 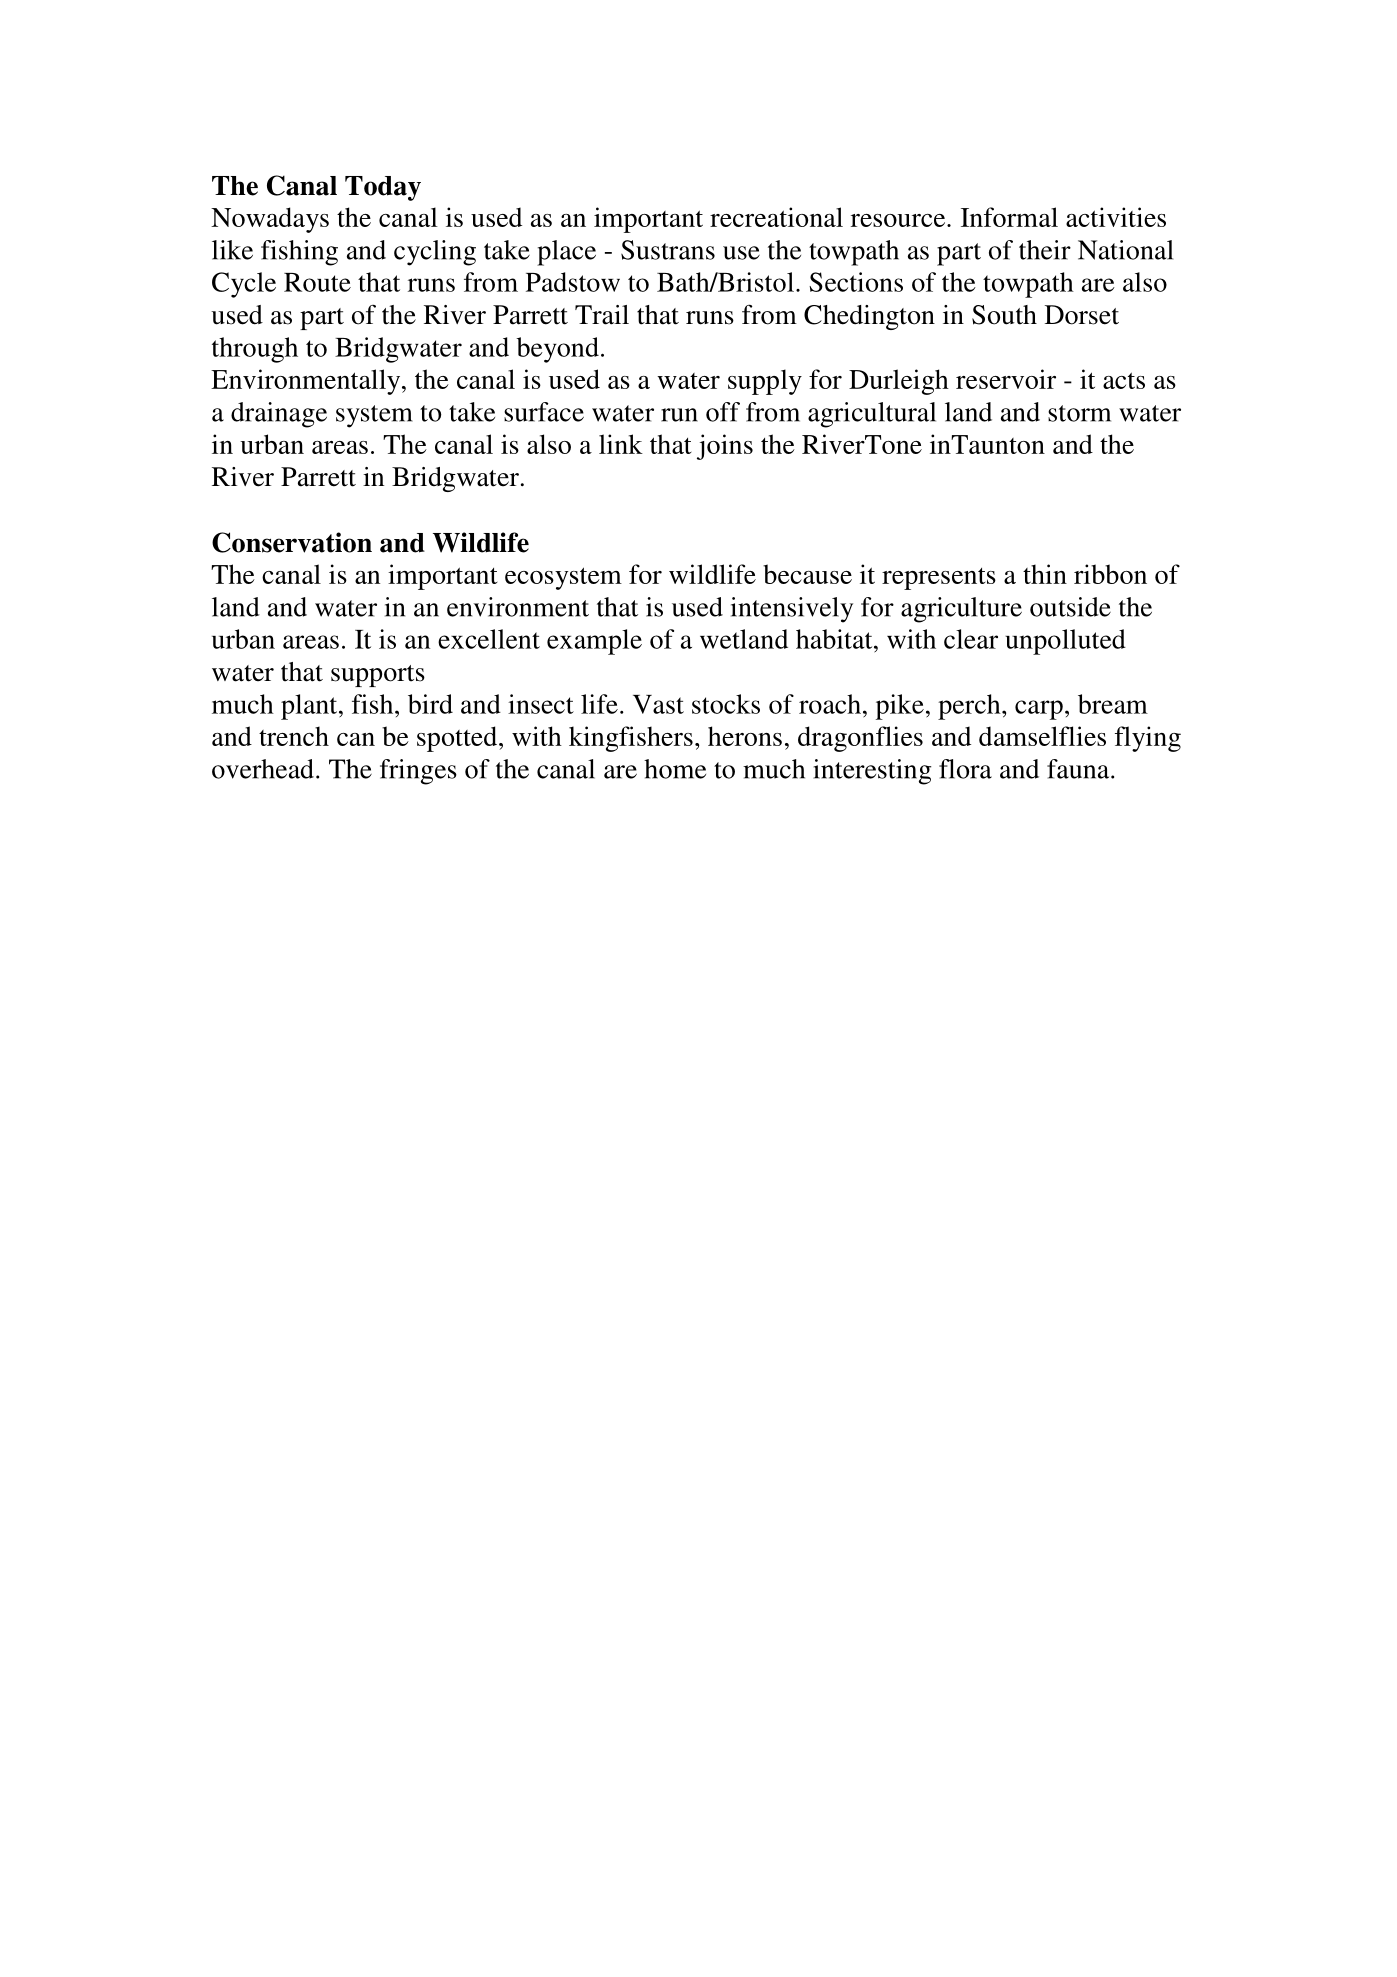 I want to click on drainage, so click(x=279, y=415).
